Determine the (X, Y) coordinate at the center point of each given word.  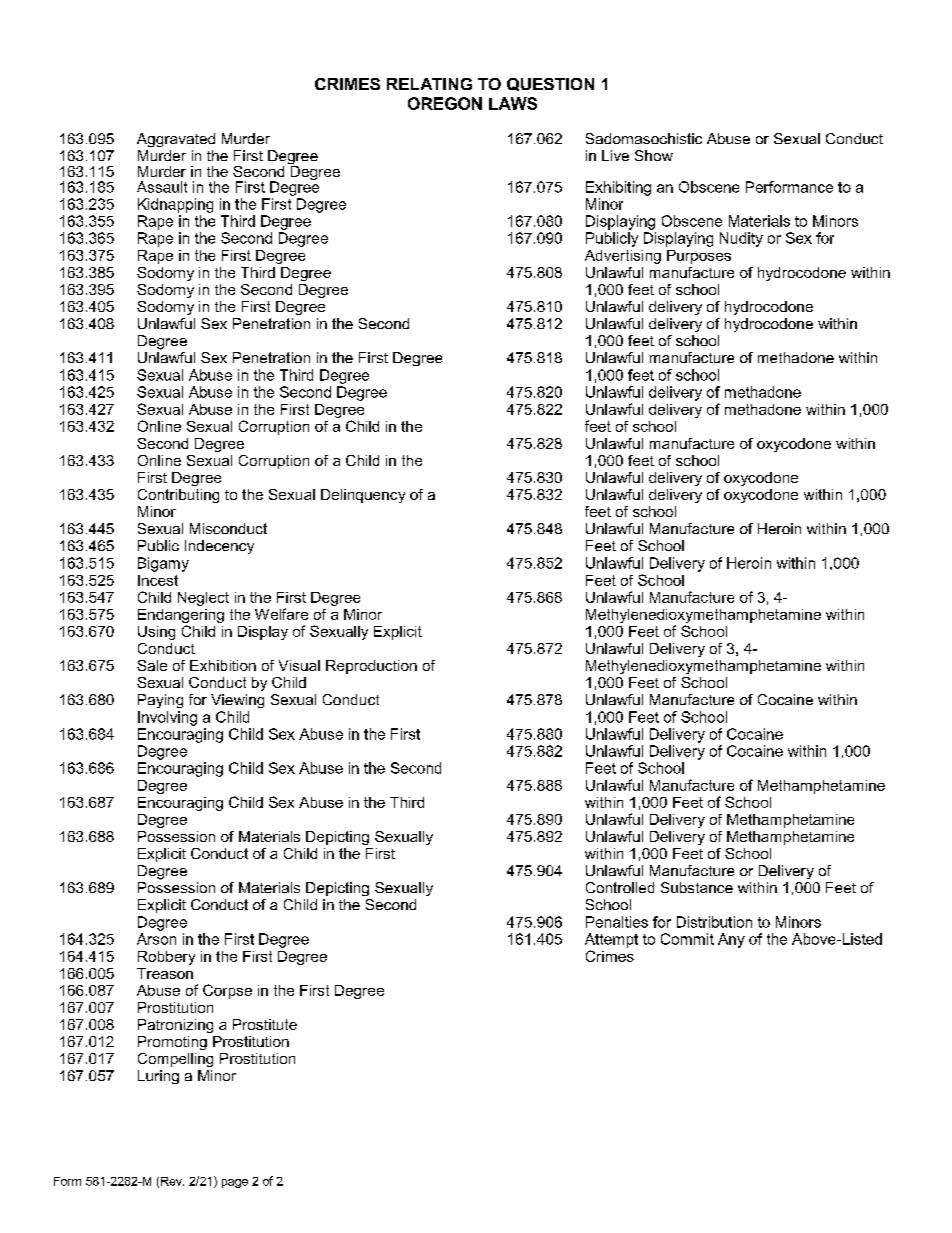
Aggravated (176, 140)
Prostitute (265, 1024)
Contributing (178, 496)
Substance (697, 887)
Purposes (699, 257)
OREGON (445, 103)
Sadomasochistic (644, 138)
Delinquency (363, 496)
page (235, 1183)
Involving (167, 718)
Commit (687, 939)
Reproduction (371, 667)
